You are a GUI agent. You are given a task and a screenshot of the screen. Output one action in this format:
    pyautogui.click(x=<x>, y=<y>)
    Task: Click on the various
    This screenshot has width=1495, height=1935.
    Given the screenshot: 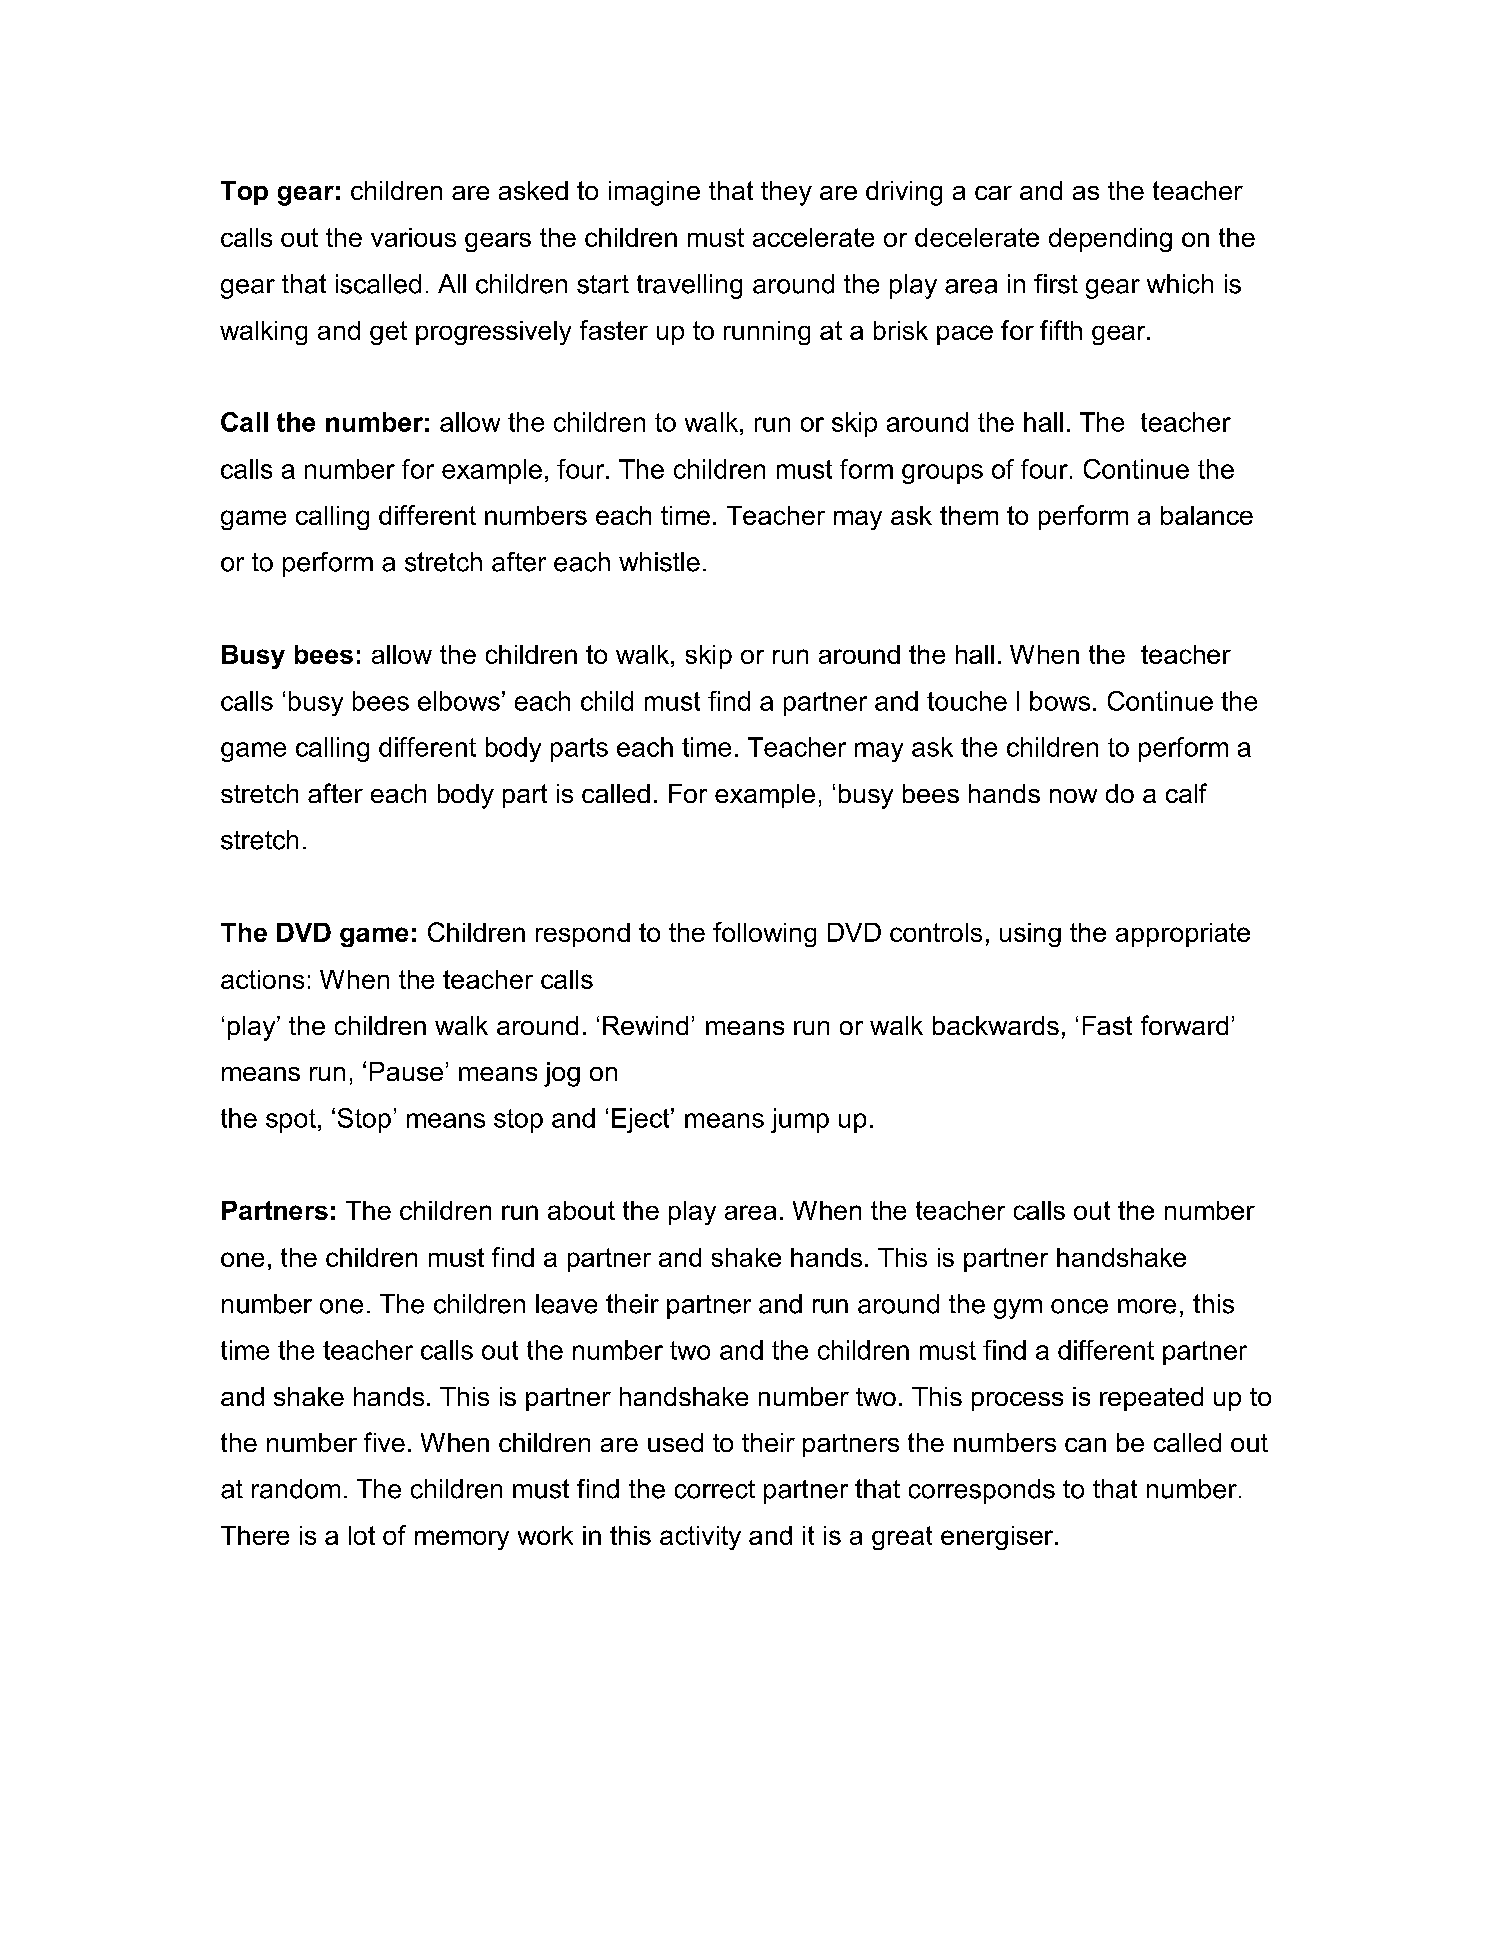 What is the action you would take?
    pyautogui.click(x=413, y=237)
